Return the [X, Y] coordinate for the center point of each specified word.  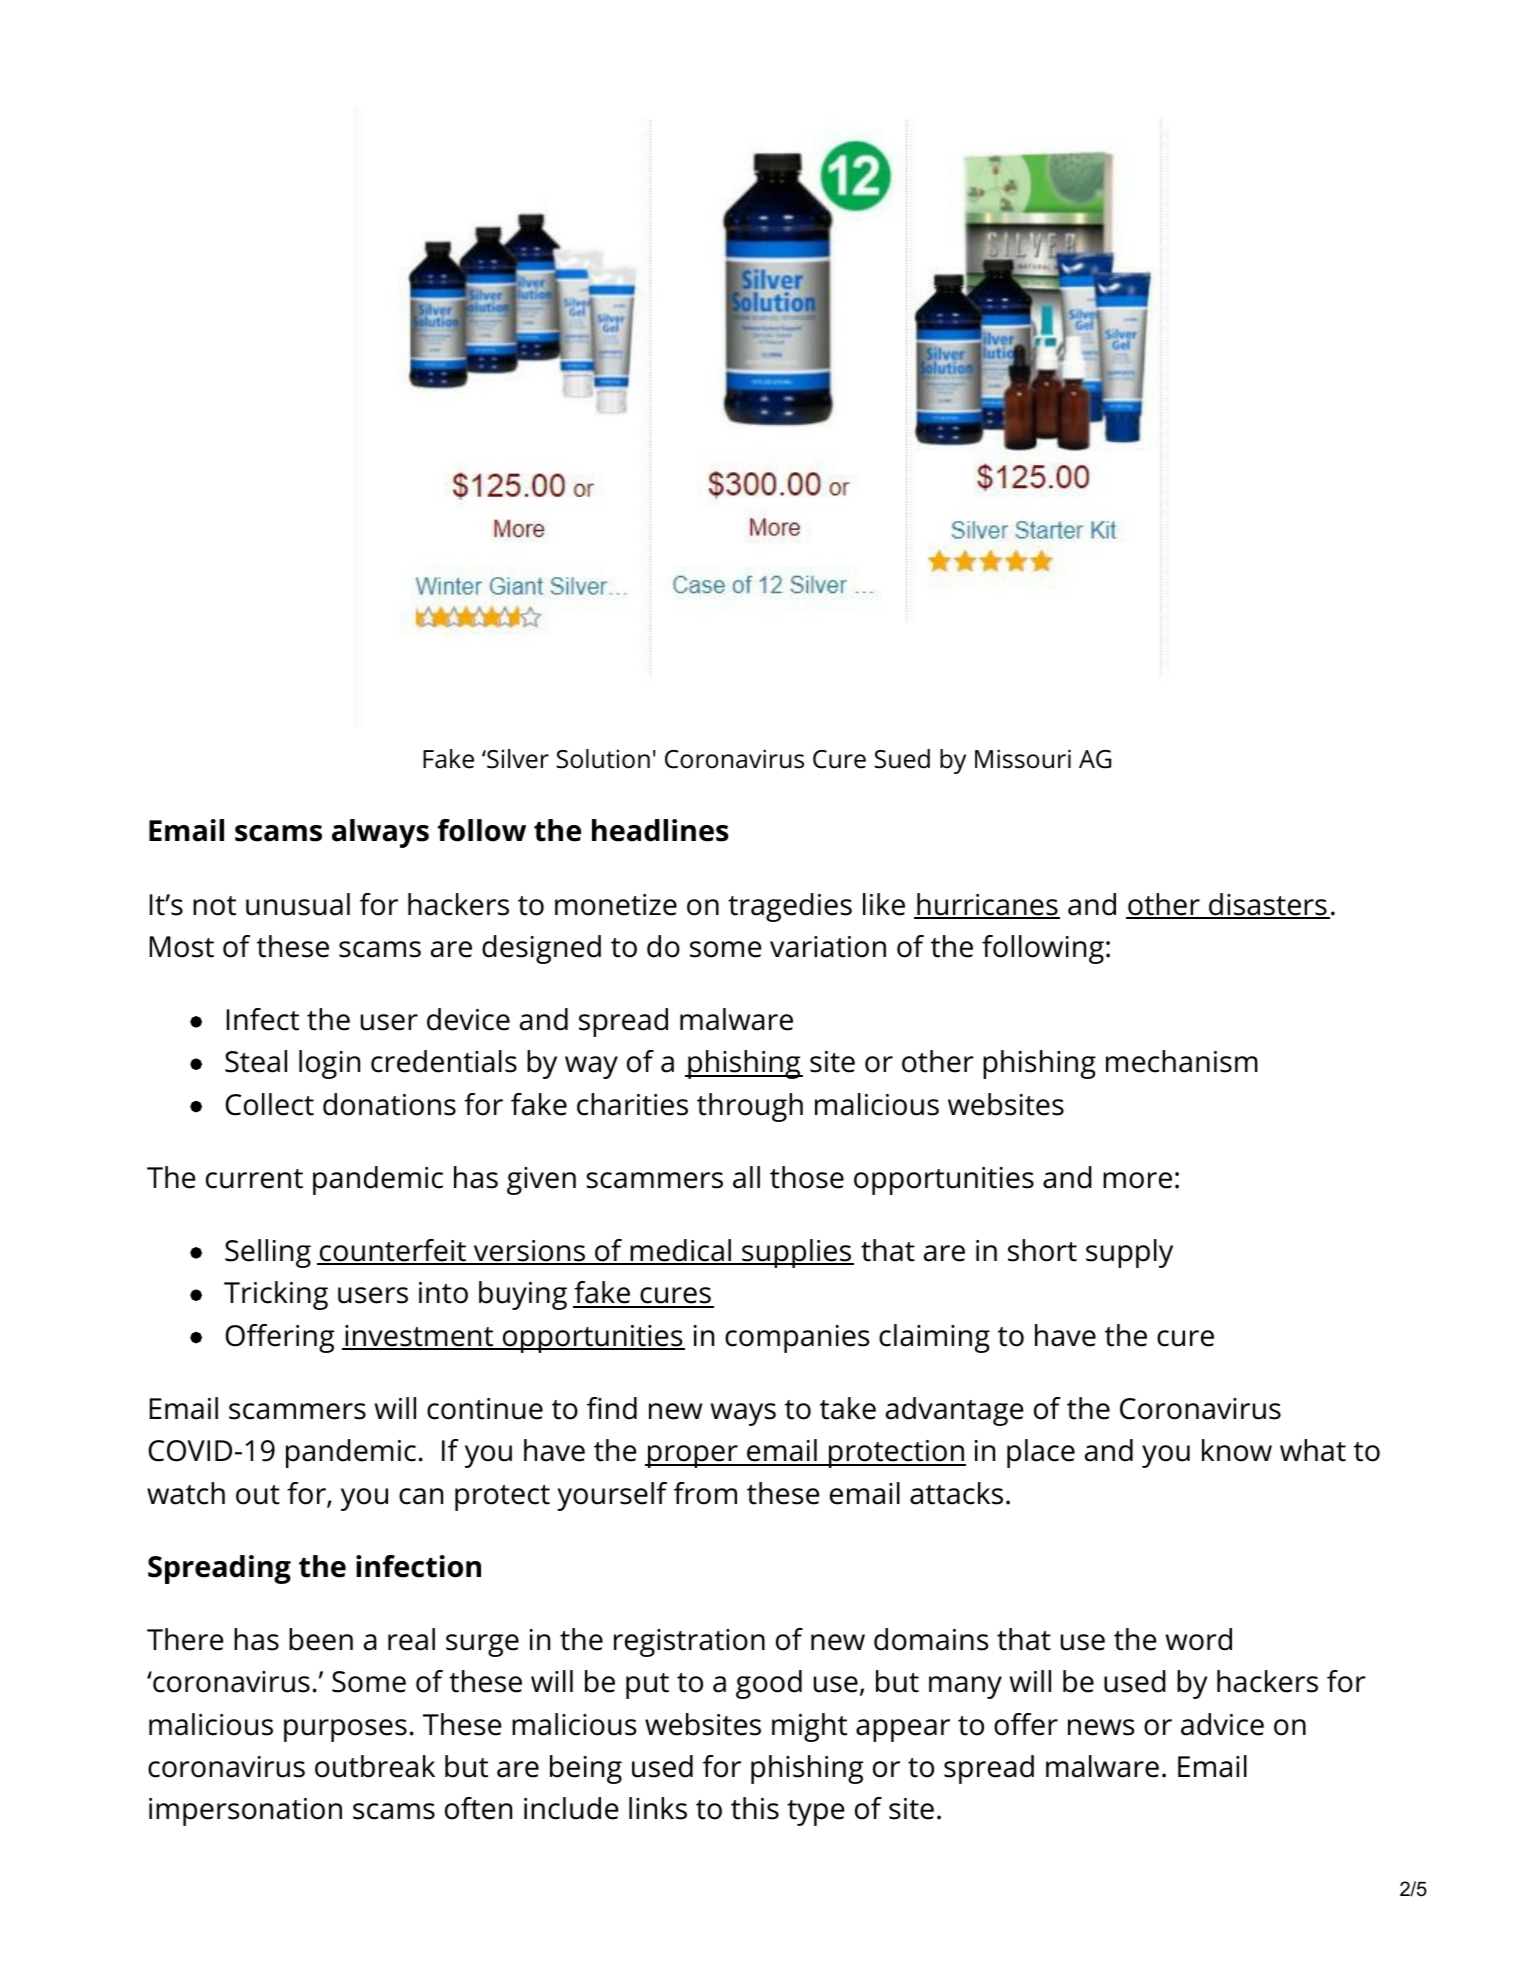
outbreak [375, 1766]
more [1137, 1180]
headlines [660, 830]
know [1237, 1450]
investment [419, 1337]
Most [182, 947]
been [321, 1639]
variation [828, 947]
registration [689, 1643]
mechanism [1182, 1061]
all [746, 1177]
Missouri [1023, 759]
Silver [517, 759]
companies [797, 1339]
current [254, 1179]
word [1199, 1639]
